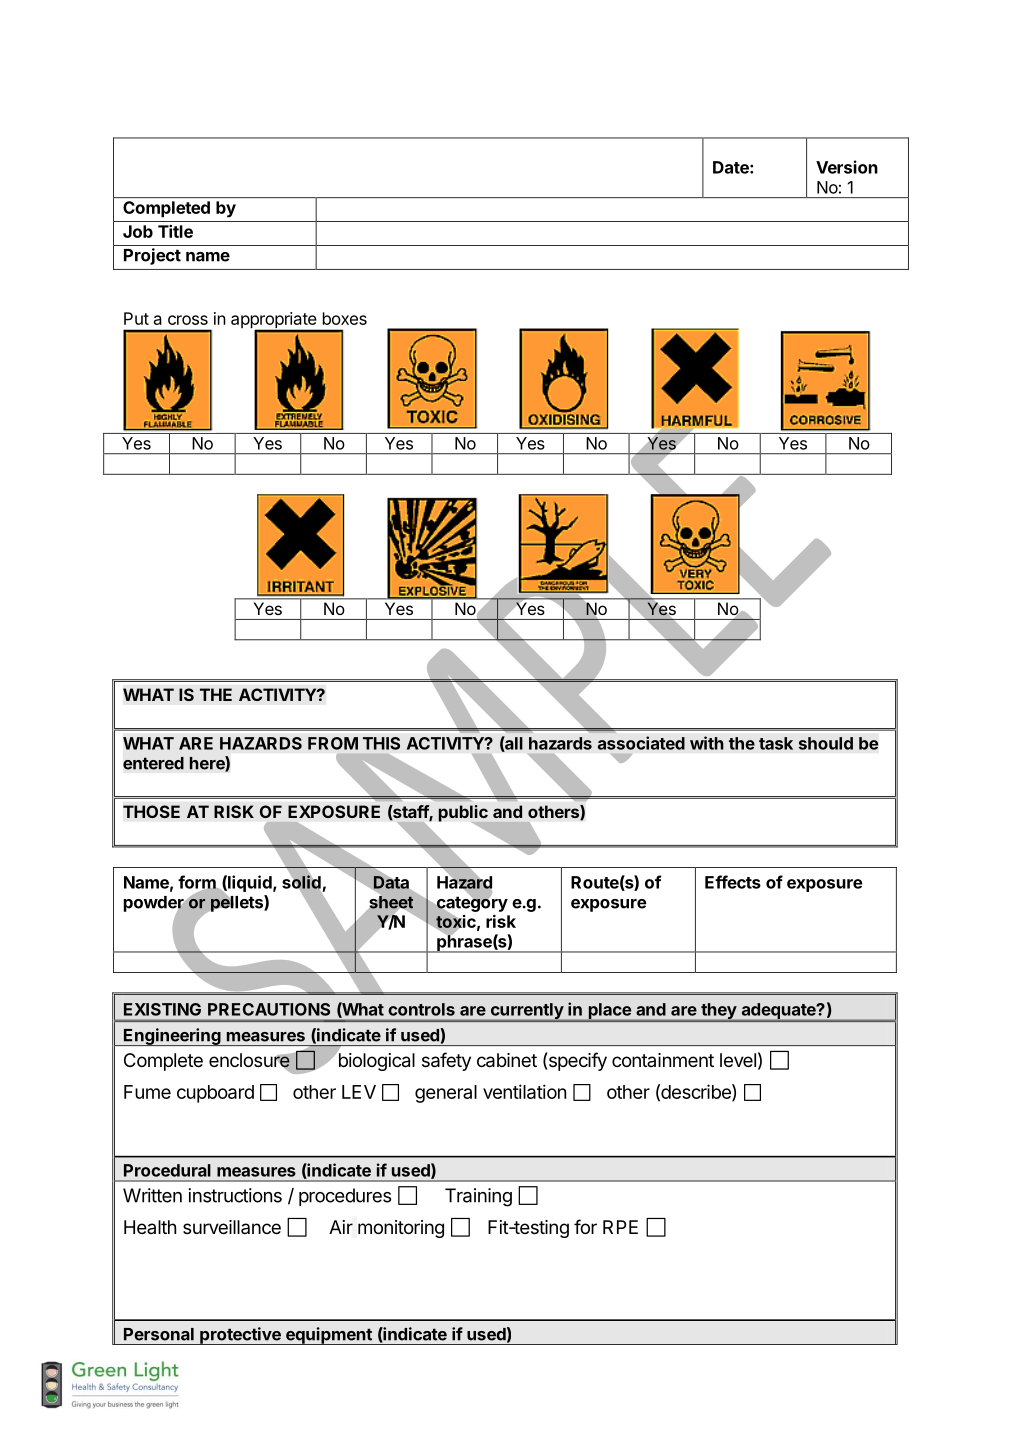 The image size is (1015, 1436). I want to click on task, so click(776, 743).
